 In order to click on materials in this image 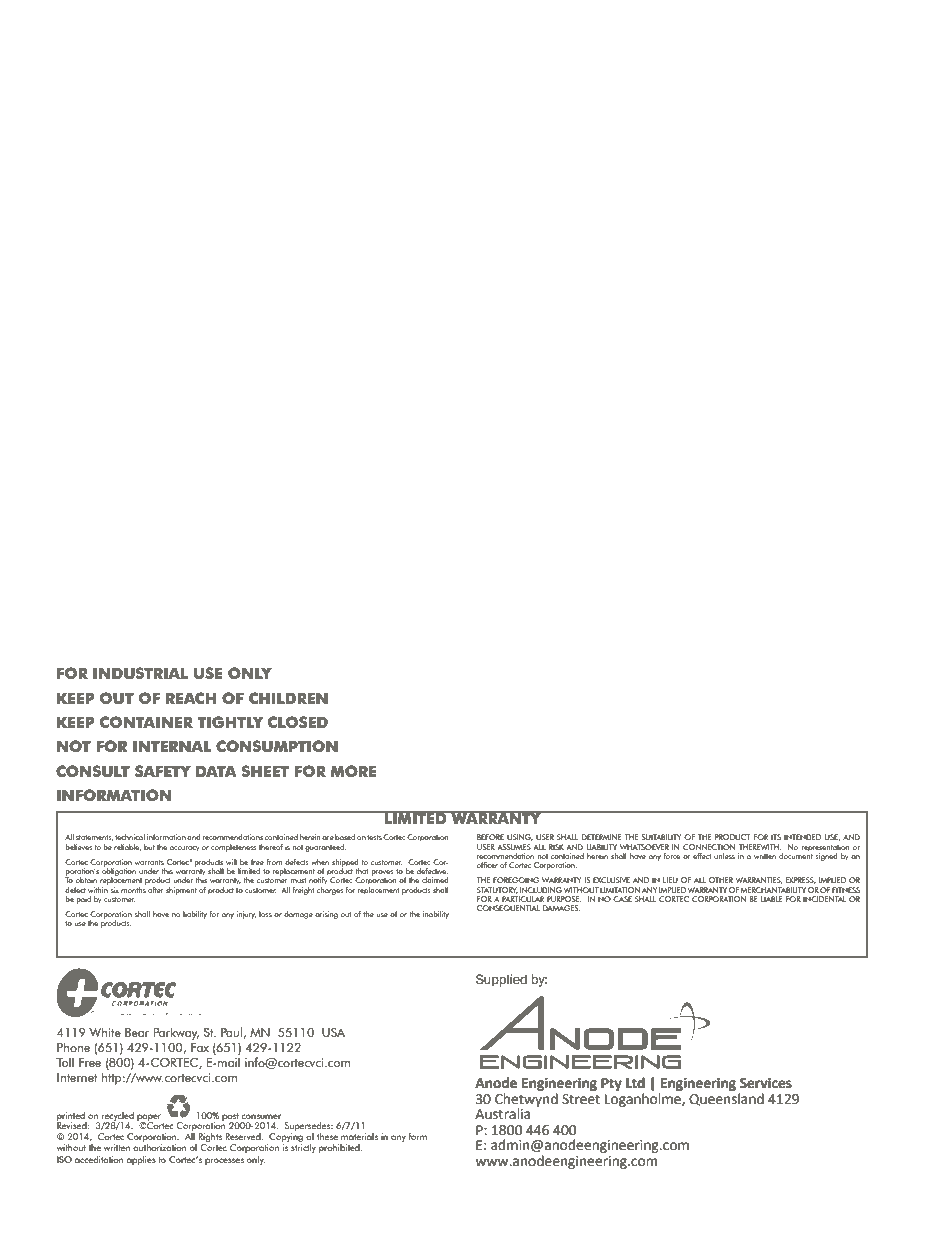, I will do `click(359, 1136)`.
